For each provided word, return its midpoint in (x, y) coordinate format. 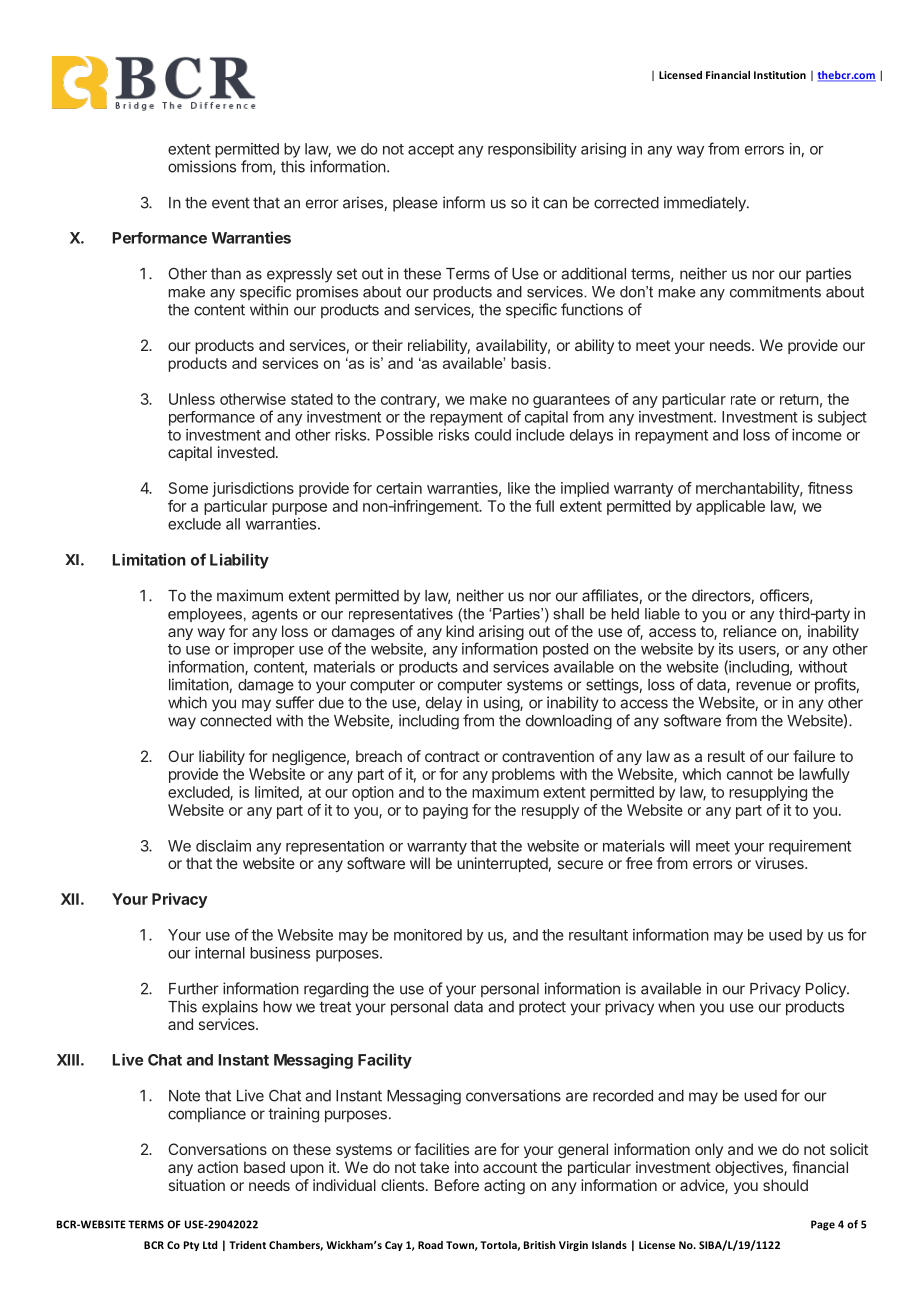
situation (197, 1185)
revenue (763, 686)
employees (205, 615)
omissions (202, 166)
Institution (780, 75)
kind (460, 631)
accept (431, 151)
